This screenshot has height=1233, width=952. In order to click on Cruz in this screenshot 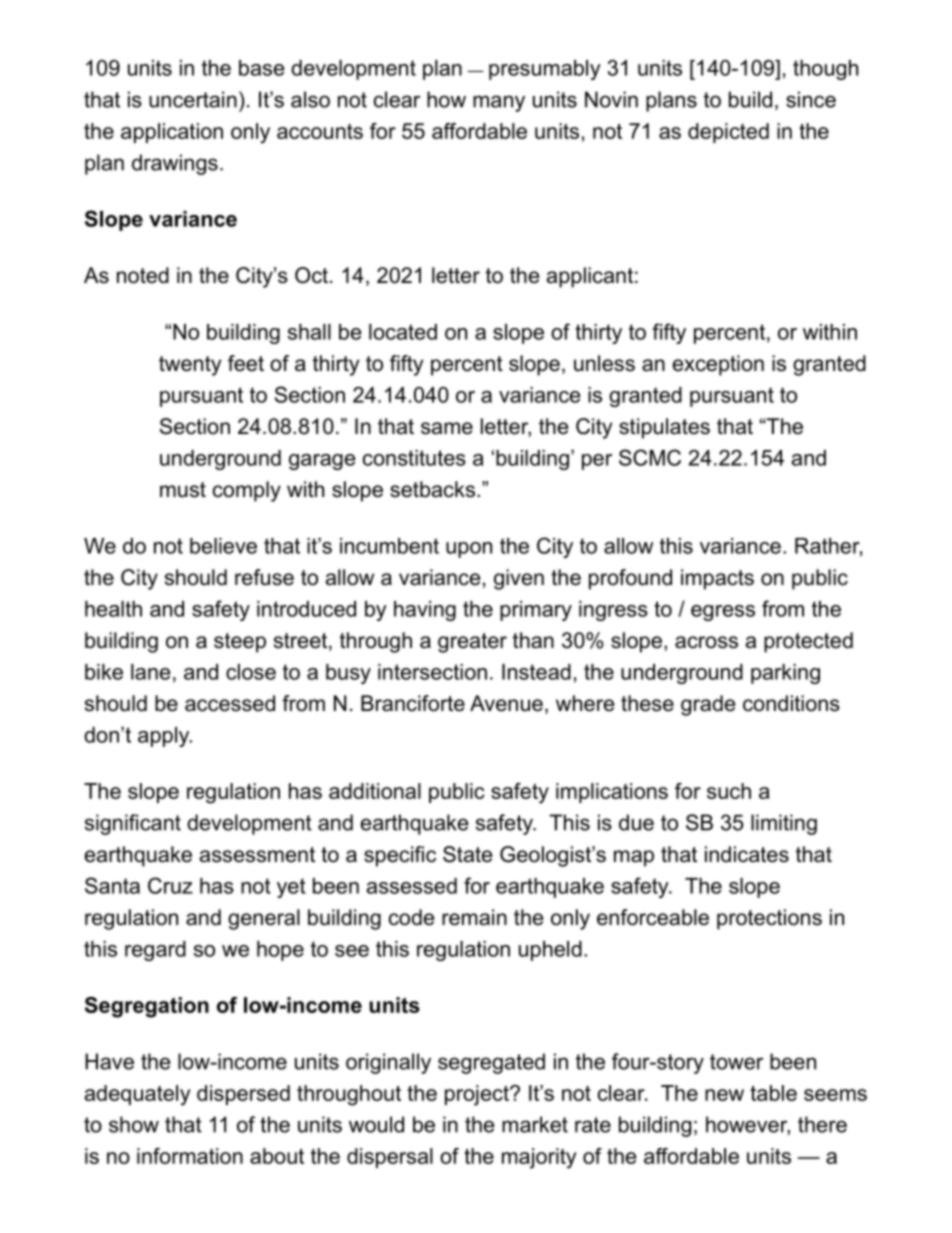, I will do `click(170, 885)`.
